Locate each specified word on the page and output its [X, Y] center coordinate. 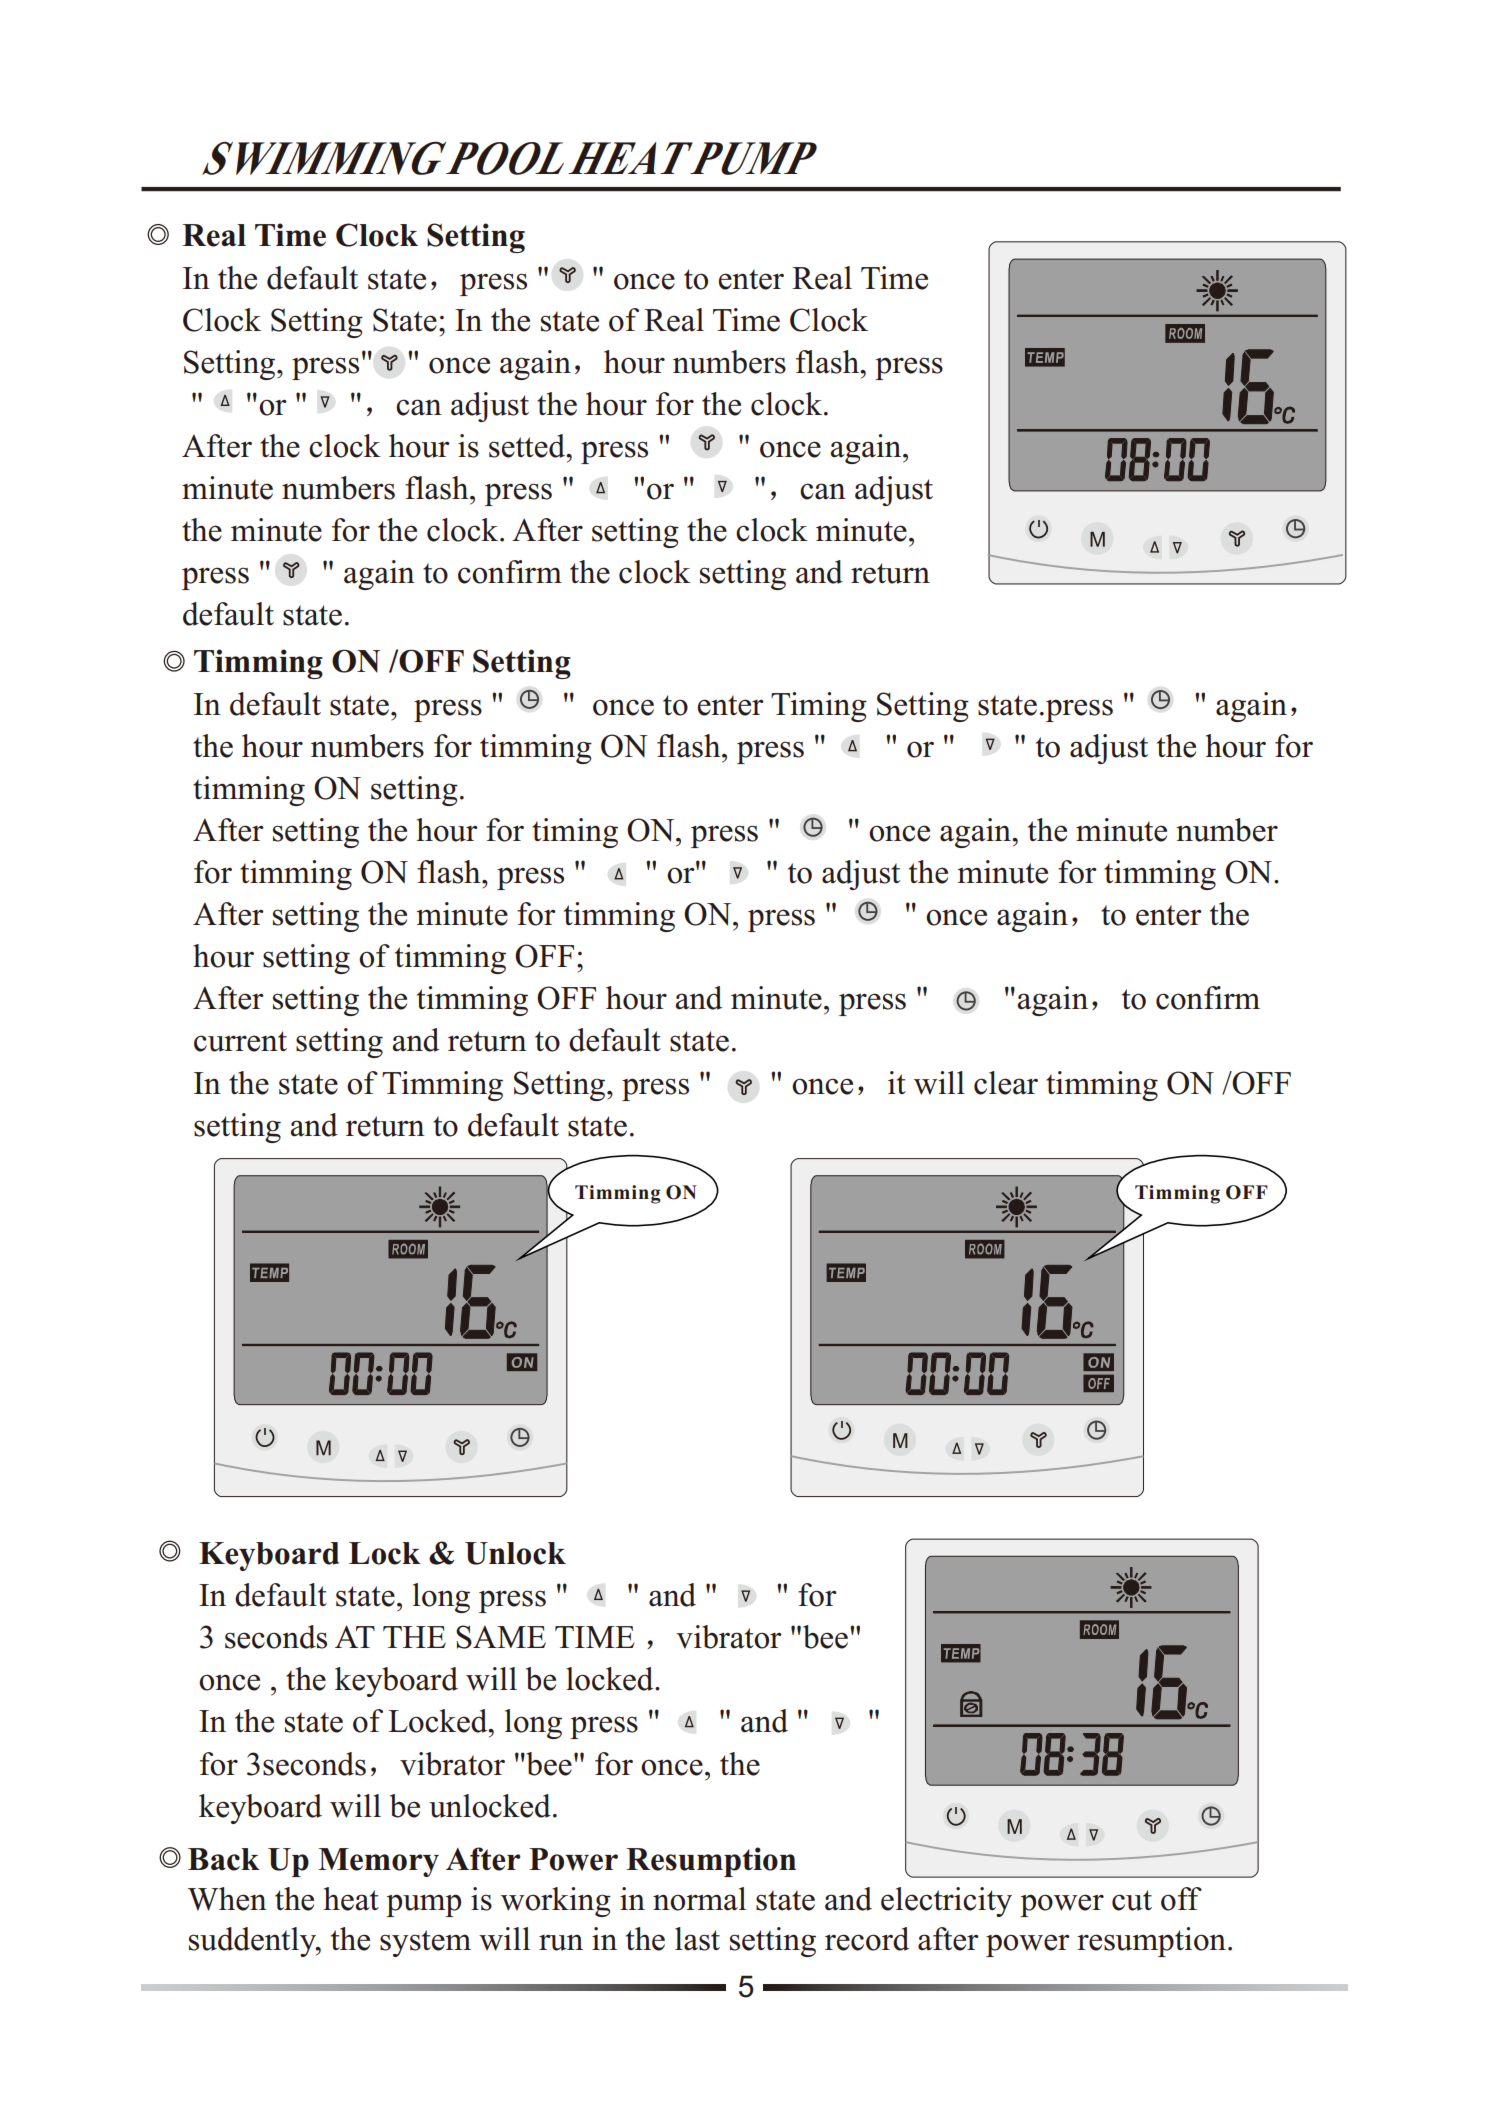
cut [1132, 1900]
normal [699, 1899]
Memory [378, 1862]
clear [1006, 1083]
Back [224, 1859]
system [425, 1943]
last [697, 1939]
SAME [501, 1637]
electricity [946, 1902]
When [227, 1899]
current [240, 1041]
